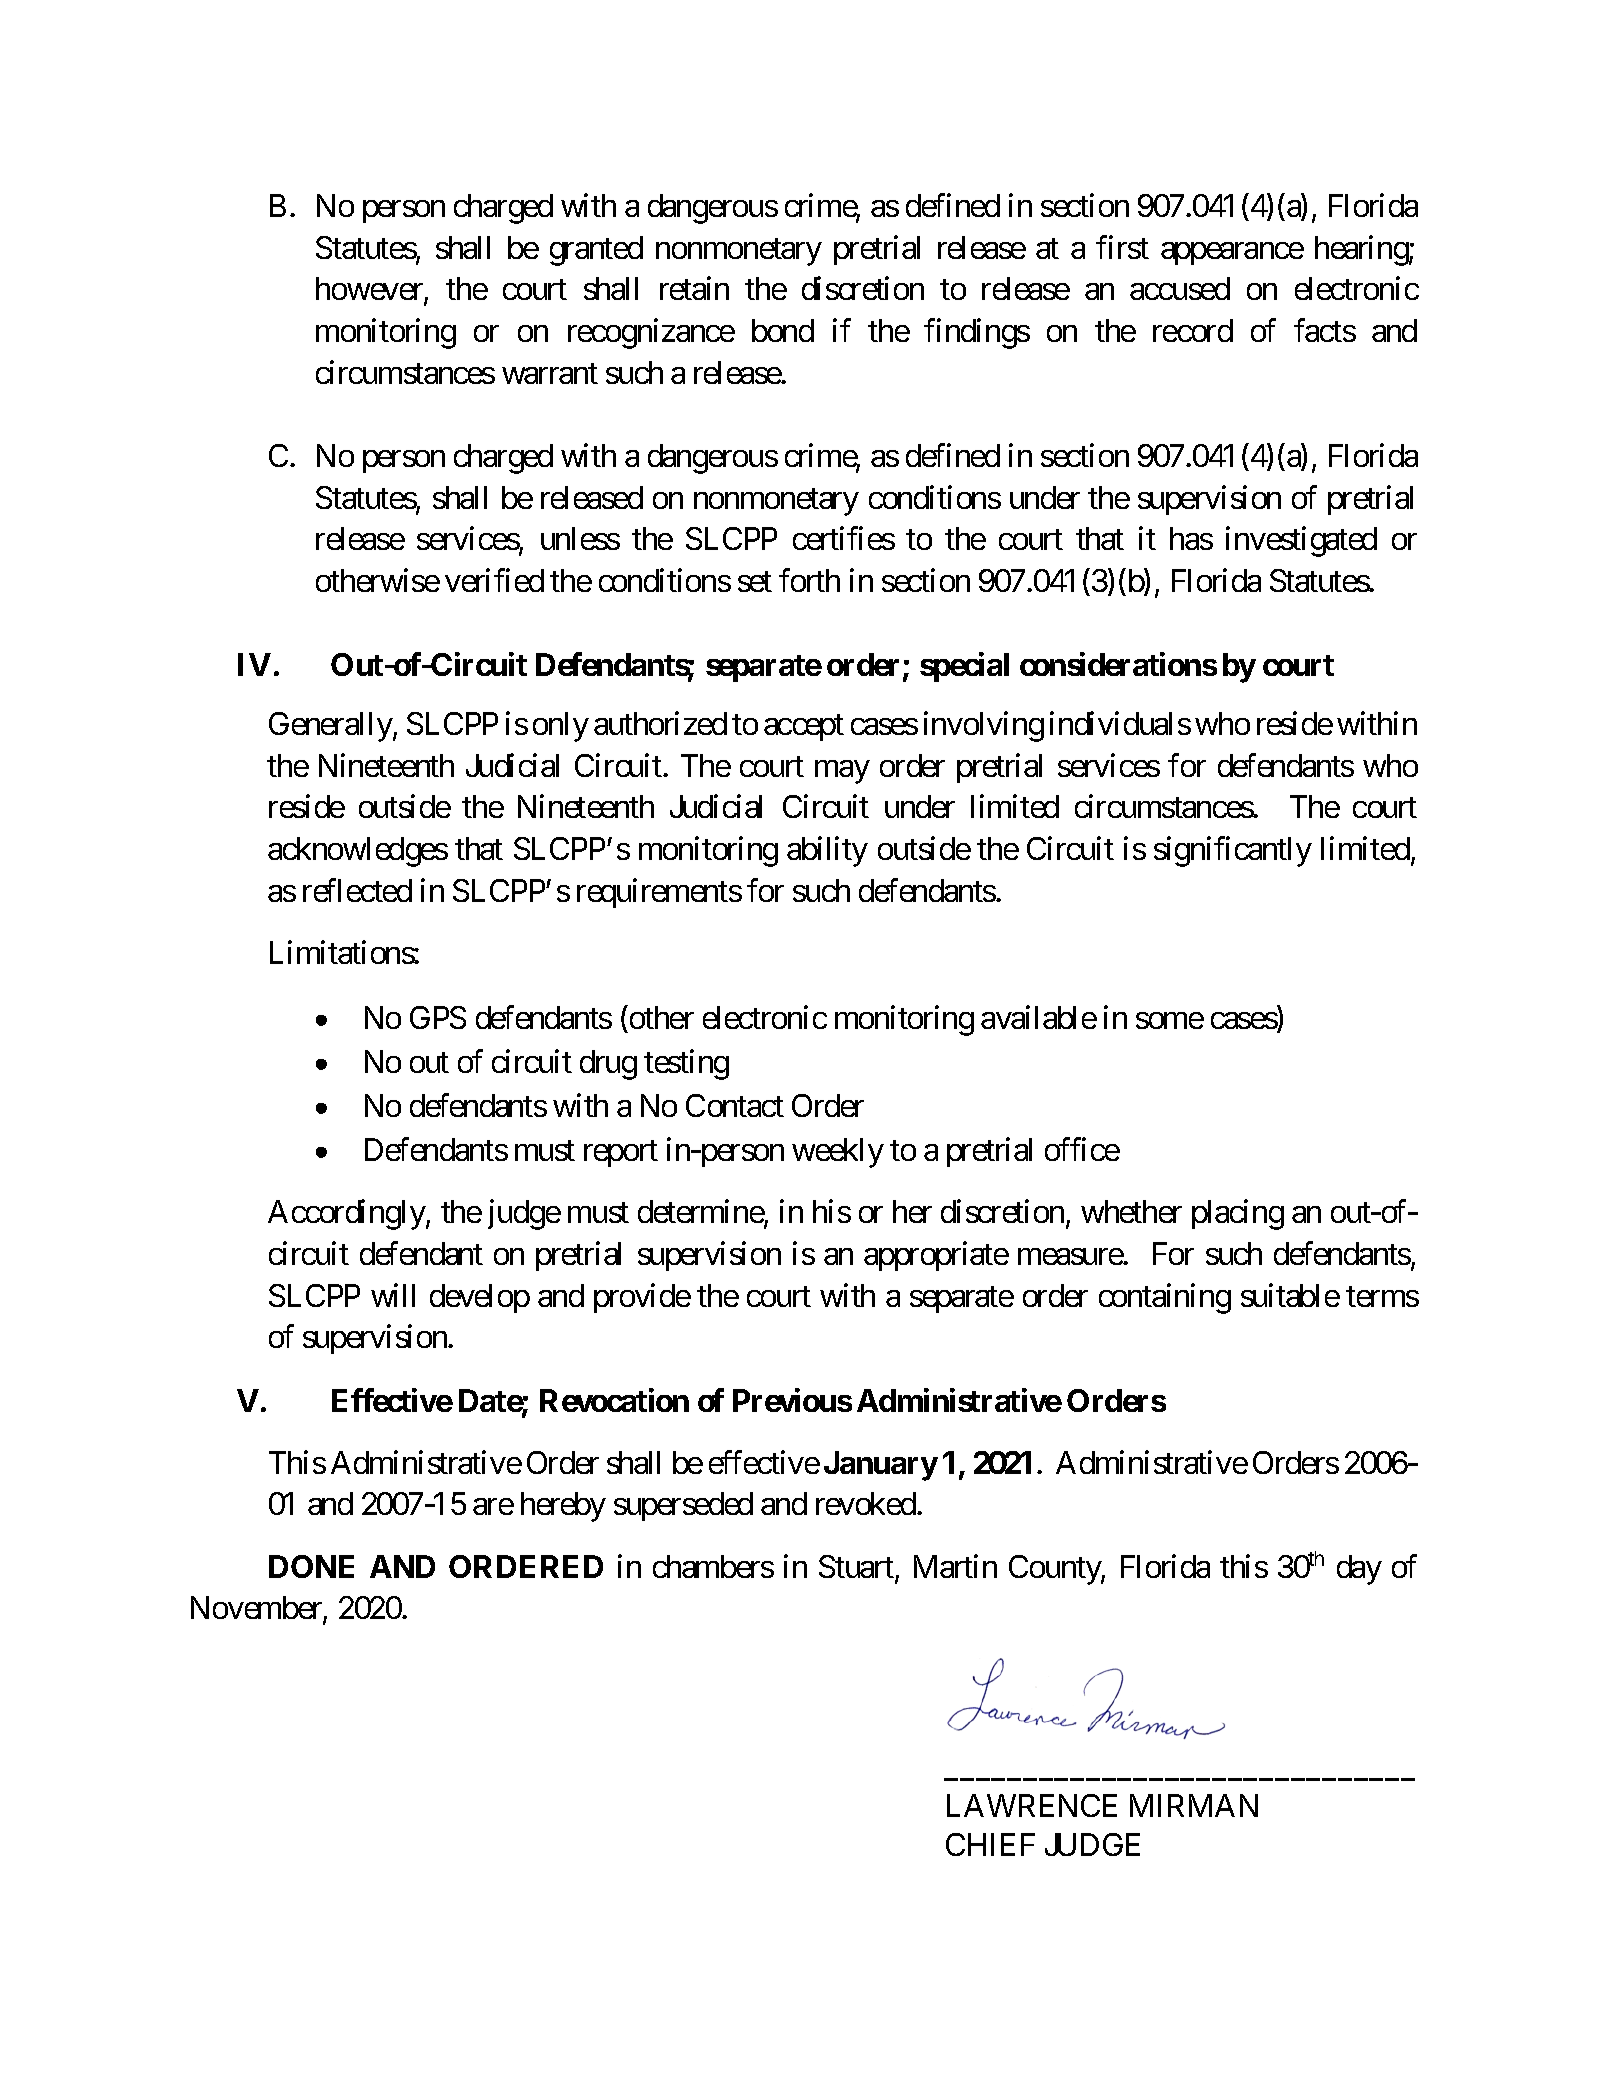 The image size is (1606, 2078). I want to click on LAWRENCE, so click(1032, 1805).
